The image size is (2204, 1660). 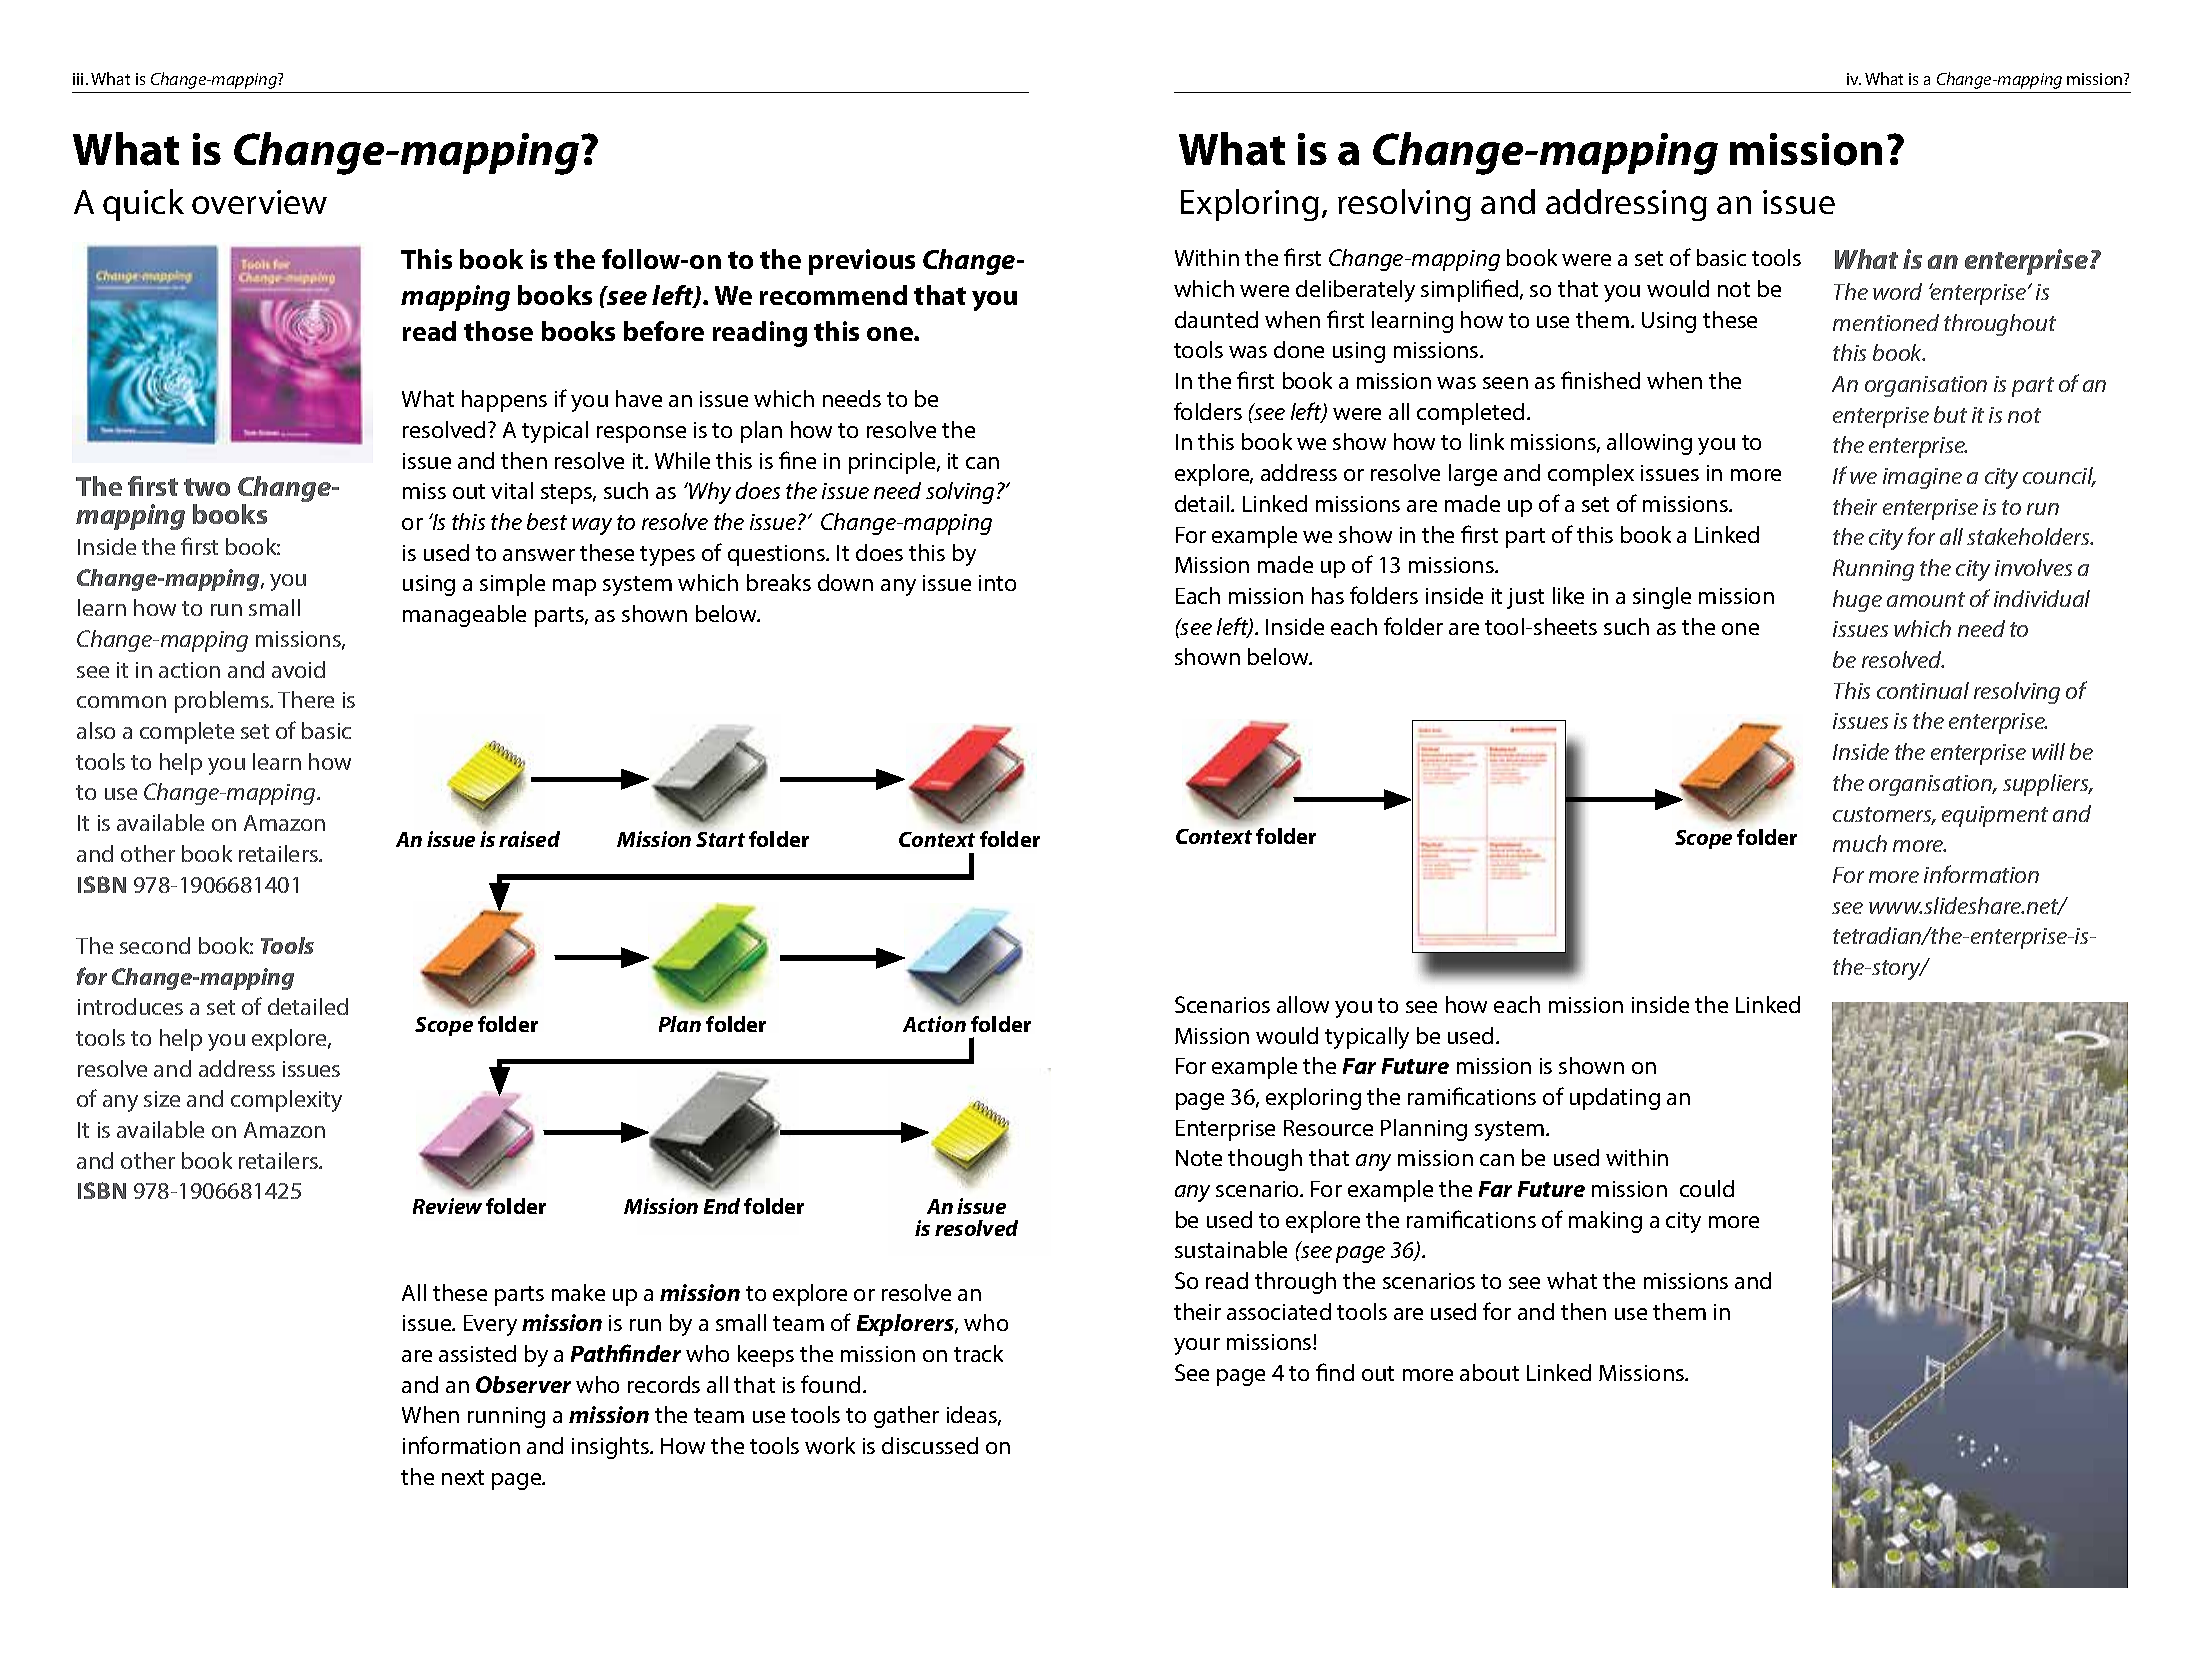 What do you see at coordinates (463, 1477) in the screenshot?
I see `next` at bounding box center [463, 1477].
